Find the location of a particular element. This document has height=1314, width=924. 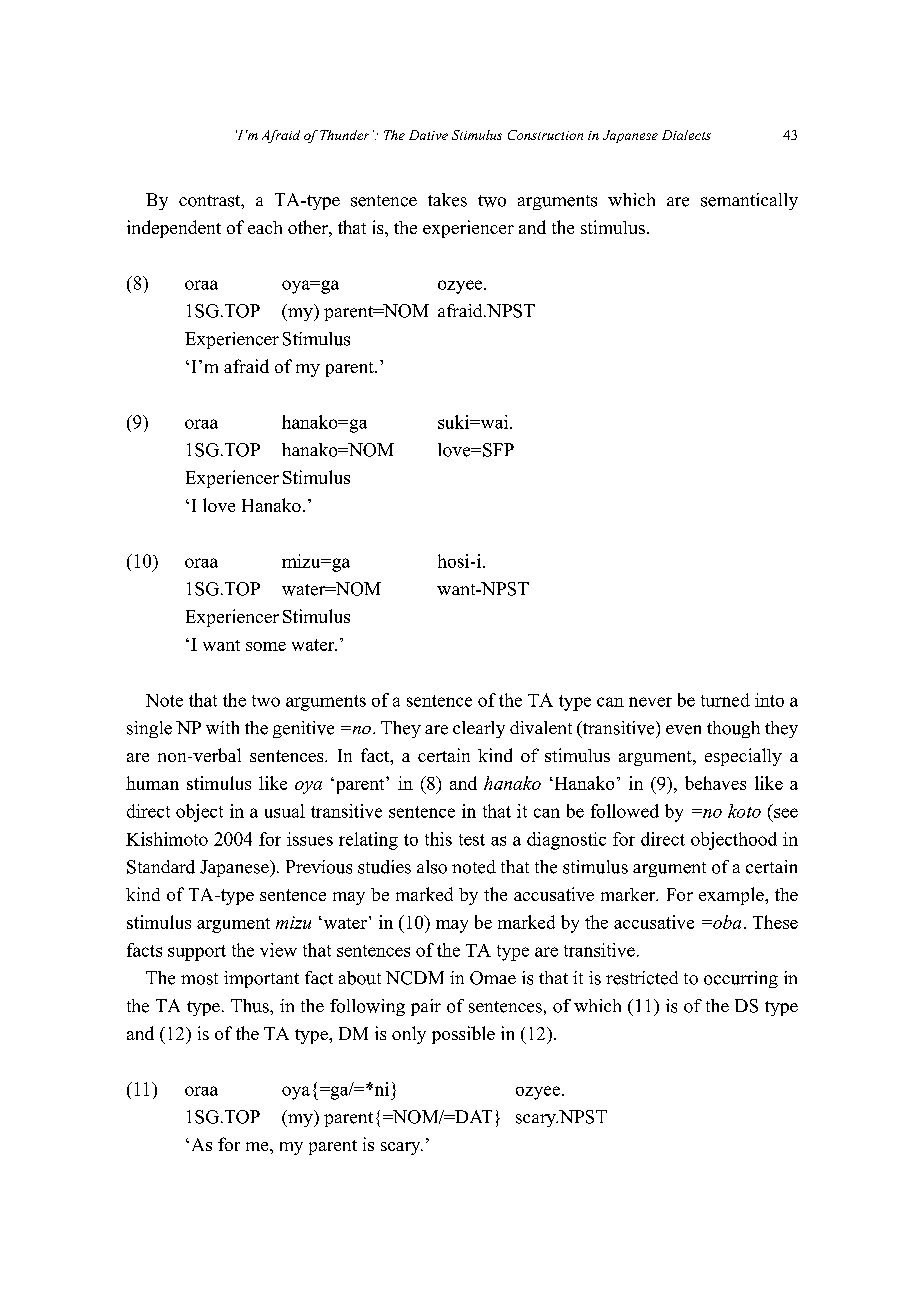

with is located at coordinates (222, 727).
